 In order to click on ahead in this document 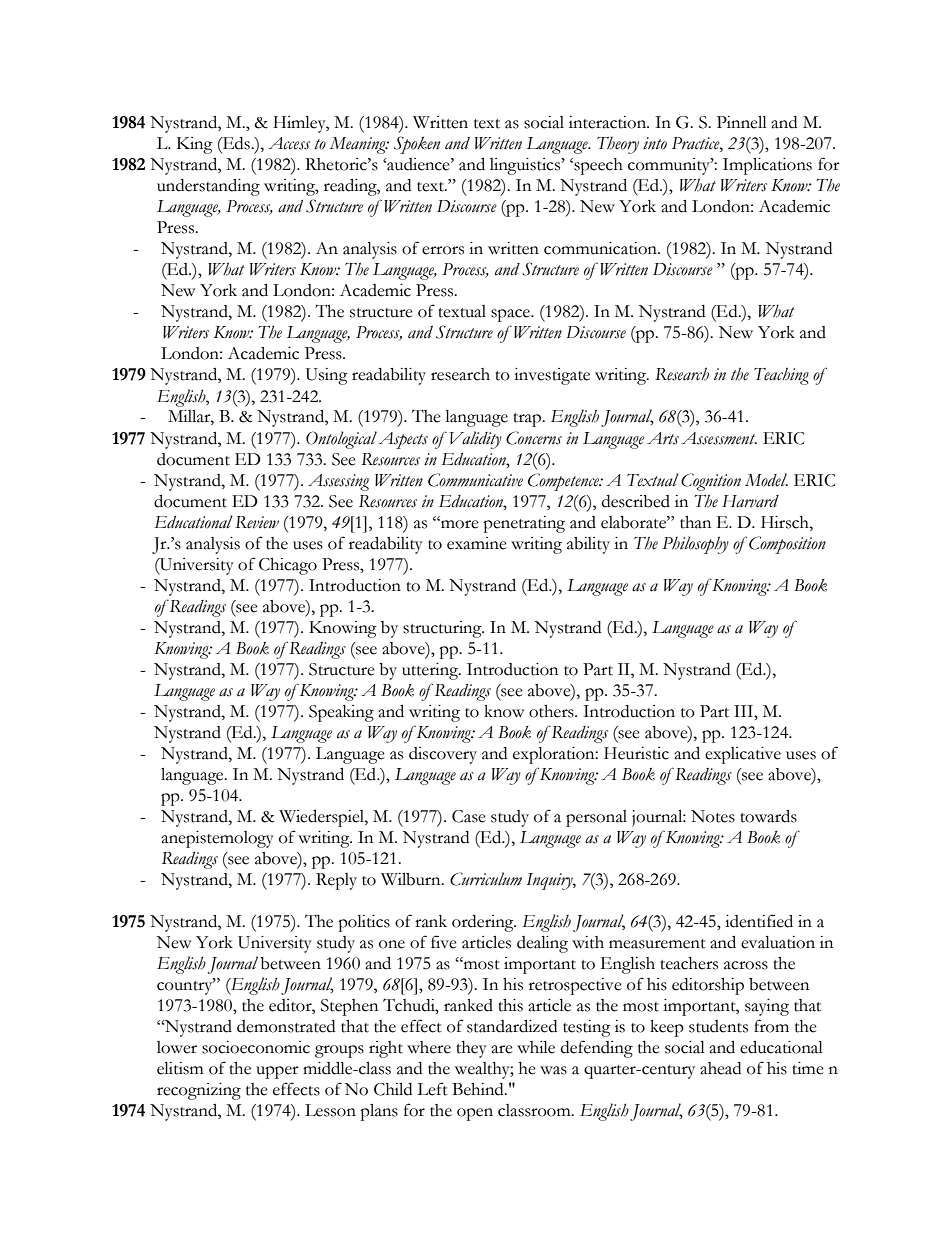, I will do `click(720, 1068)`.
